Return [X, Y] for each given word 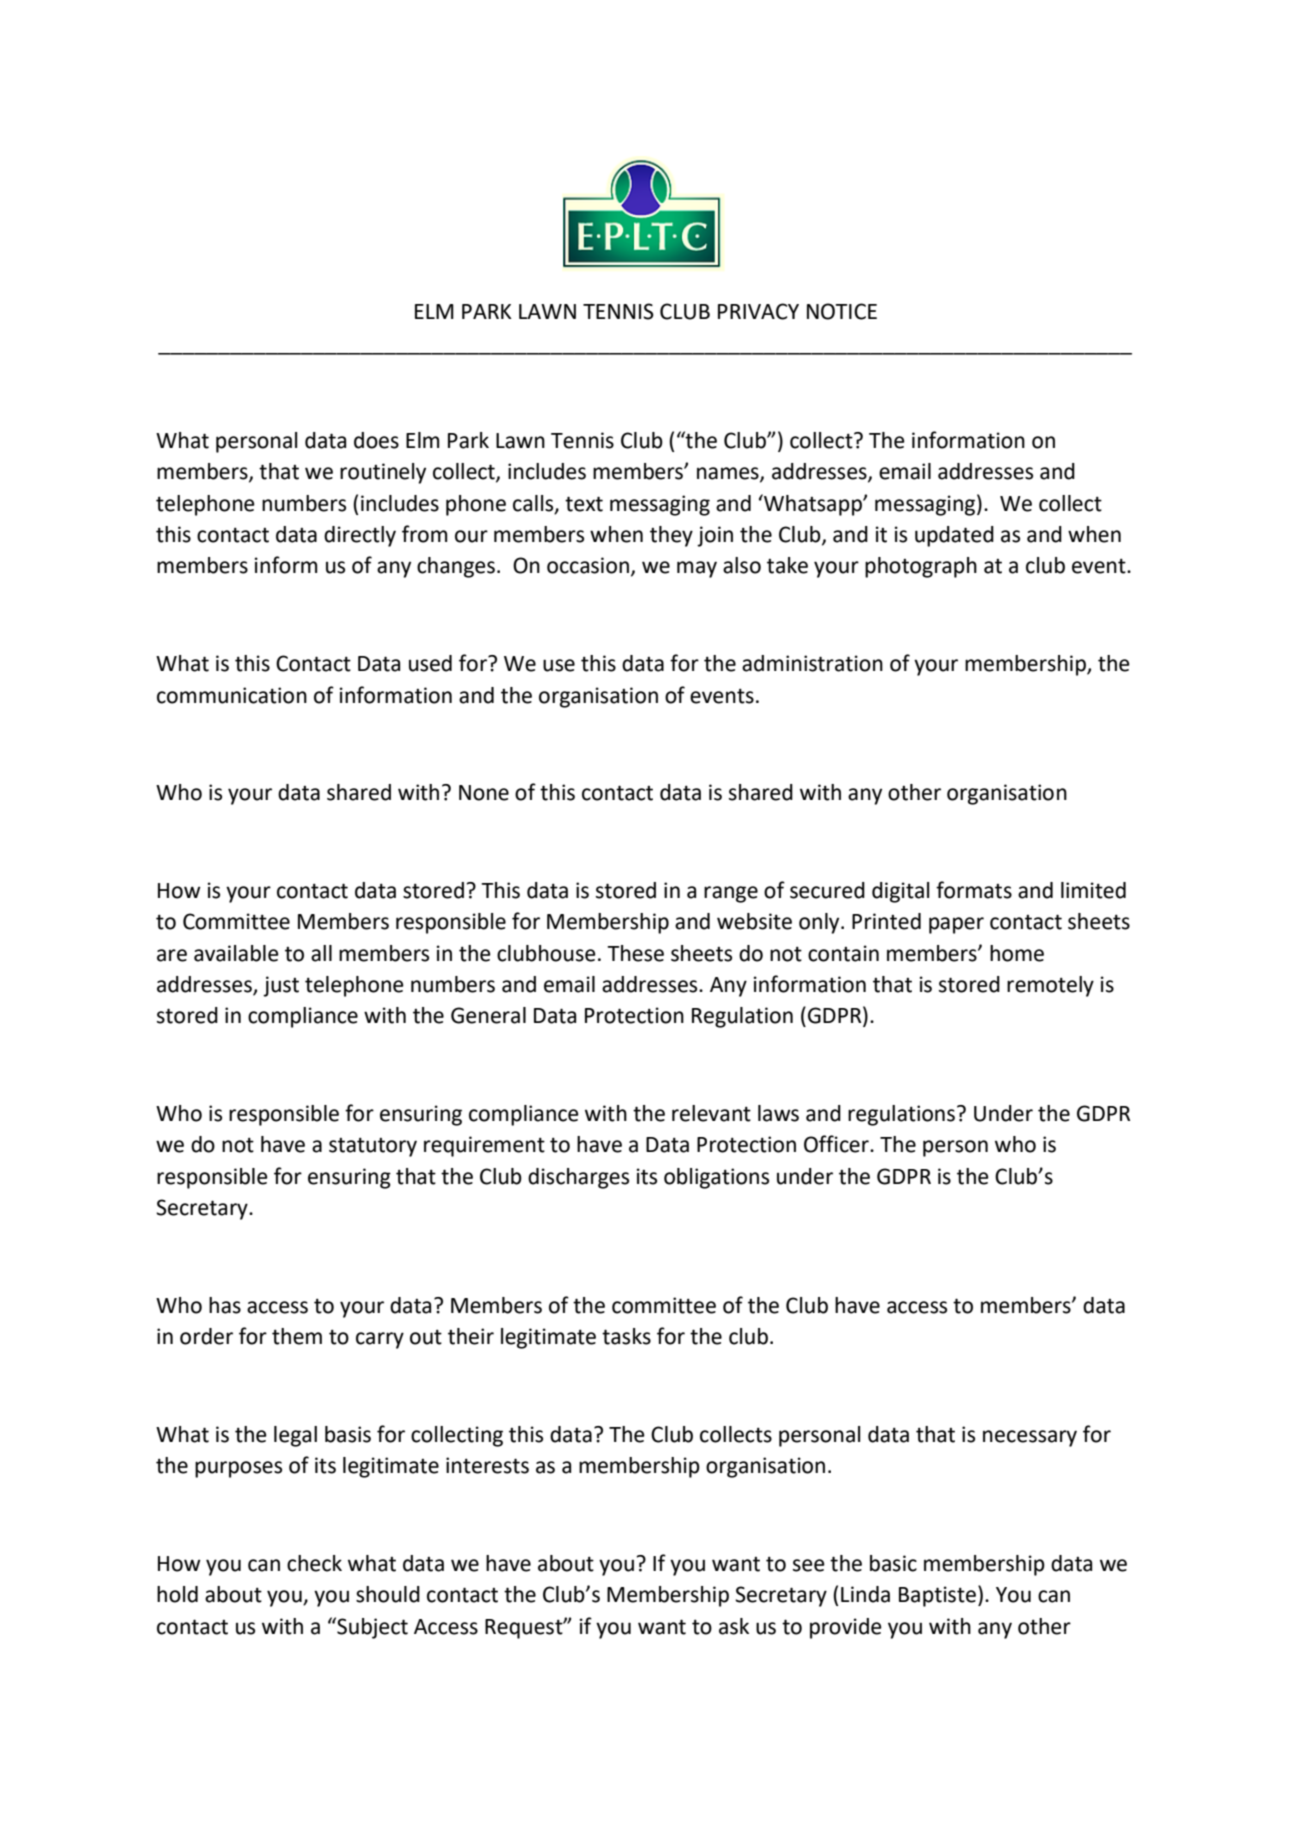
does [376, 440]
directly [360, 536]
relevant [711, 1113]
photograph [921, 567]
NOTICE [842, 311]
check [314, 1563]
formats [974, 890]
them [297, 1336]
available [236, 953]
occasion [588, 565]
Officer [837, 1144]
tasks [626, 1336]
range [731, 894]
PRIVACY [758, 311]
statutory [373, 1147]
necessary [1030, 1438]
